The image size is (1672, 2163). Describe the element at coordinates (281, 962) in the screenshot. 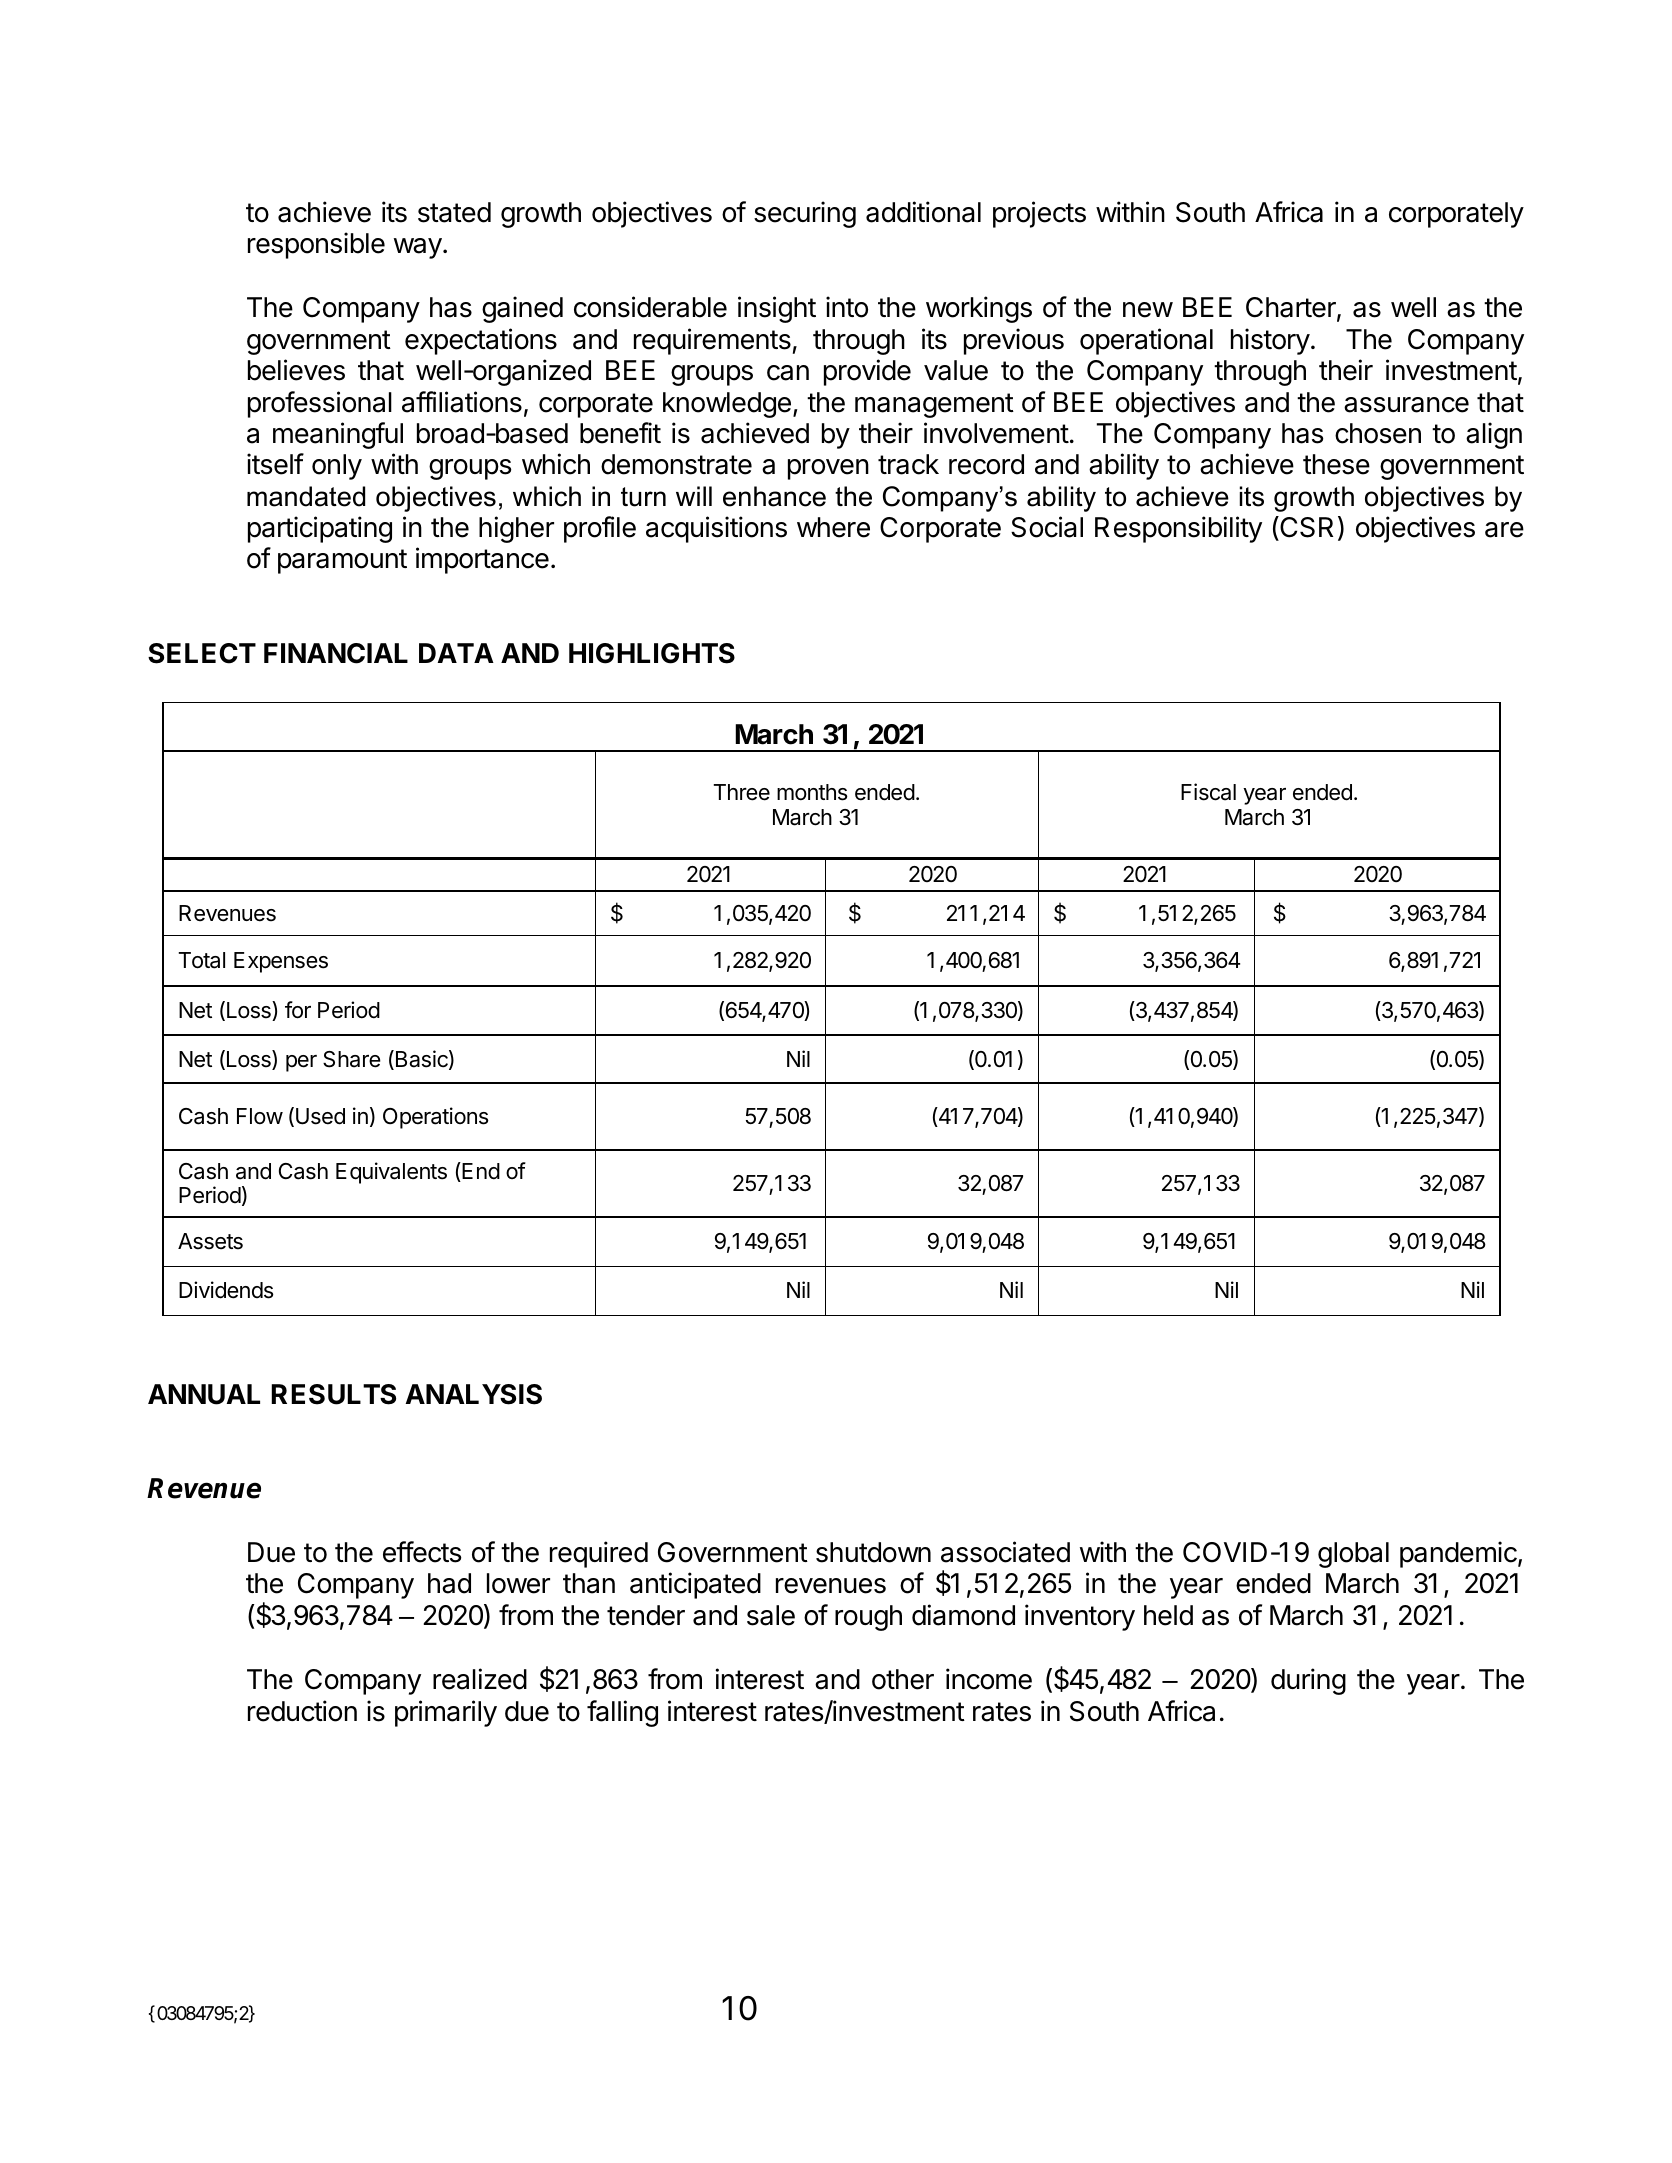

I see `Expenses` at that location.
